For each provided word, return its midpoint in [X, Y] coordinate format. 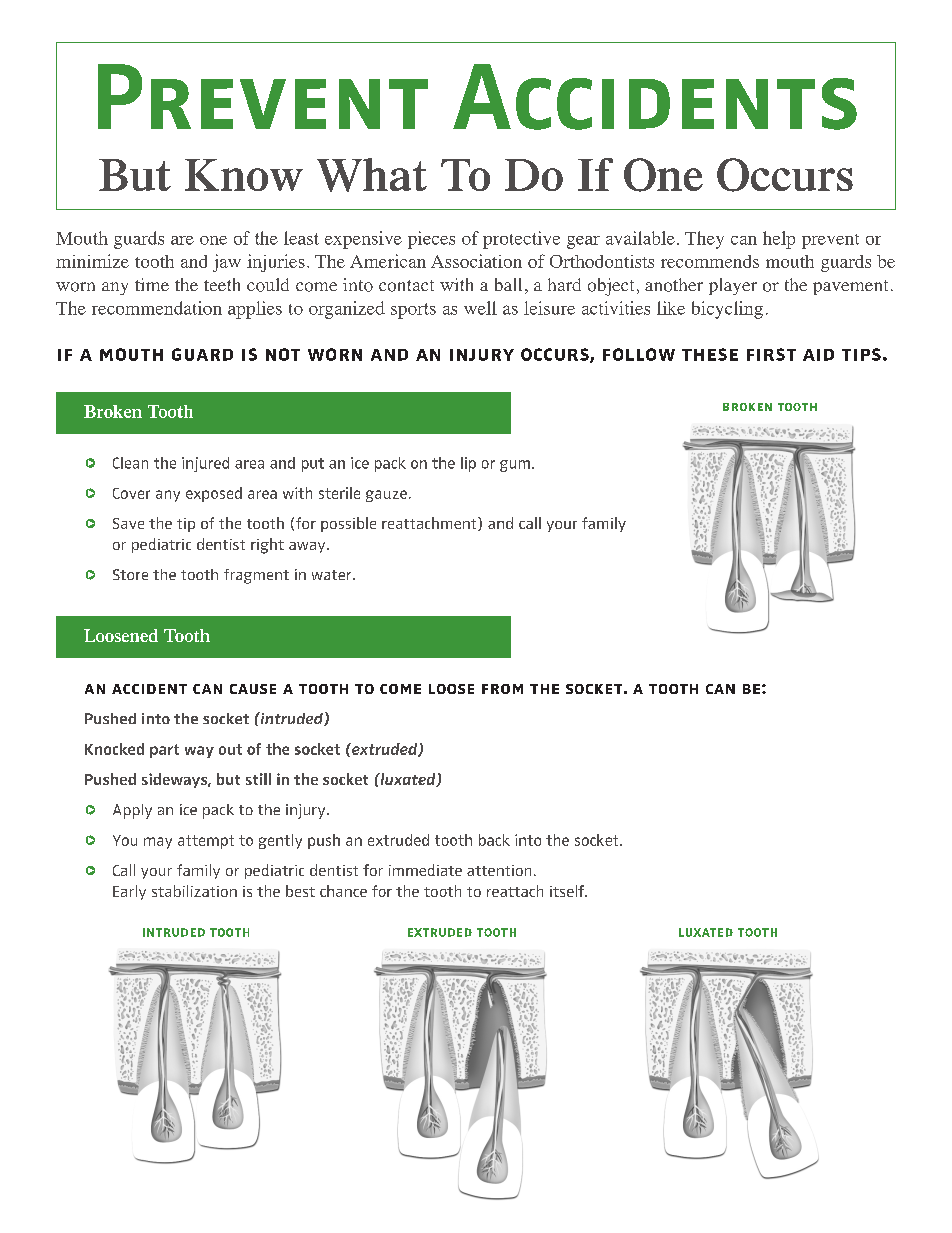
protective [521, 240]
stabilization [194, 891]
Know [244, 175]
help [779, 240]
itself [568, 891]
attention [499, 870]
